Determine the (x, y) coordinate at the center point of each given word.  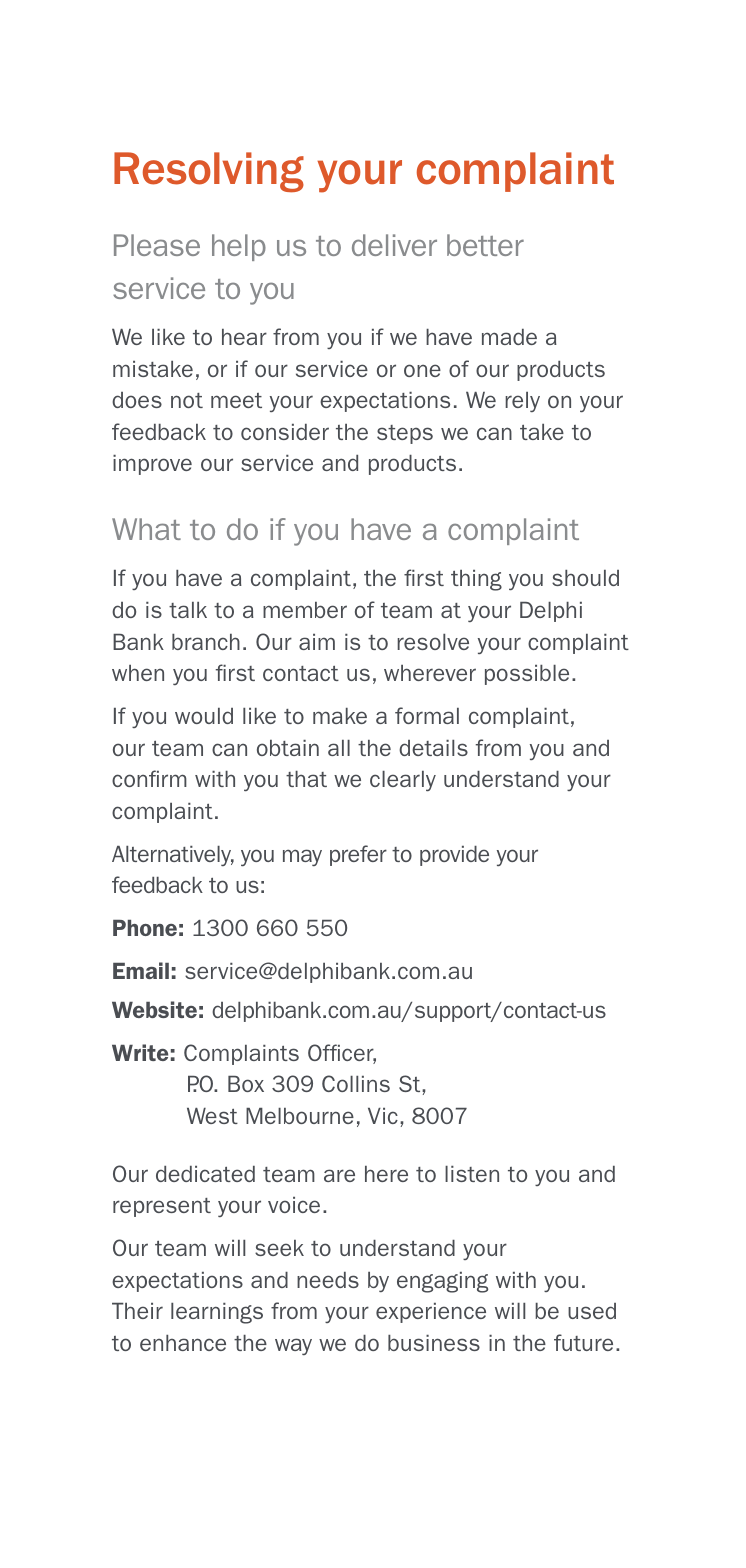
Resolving (209, 172)
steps (405, 434)
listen (472, 1174)
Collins (356, 1083)
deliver (394, 245)
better (485, 245)
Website (154, 1009)
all (339, 748)
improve (152, 465)
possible (527, 675)
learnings (217, 1313)
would (204, 716)
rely (522, 402)
